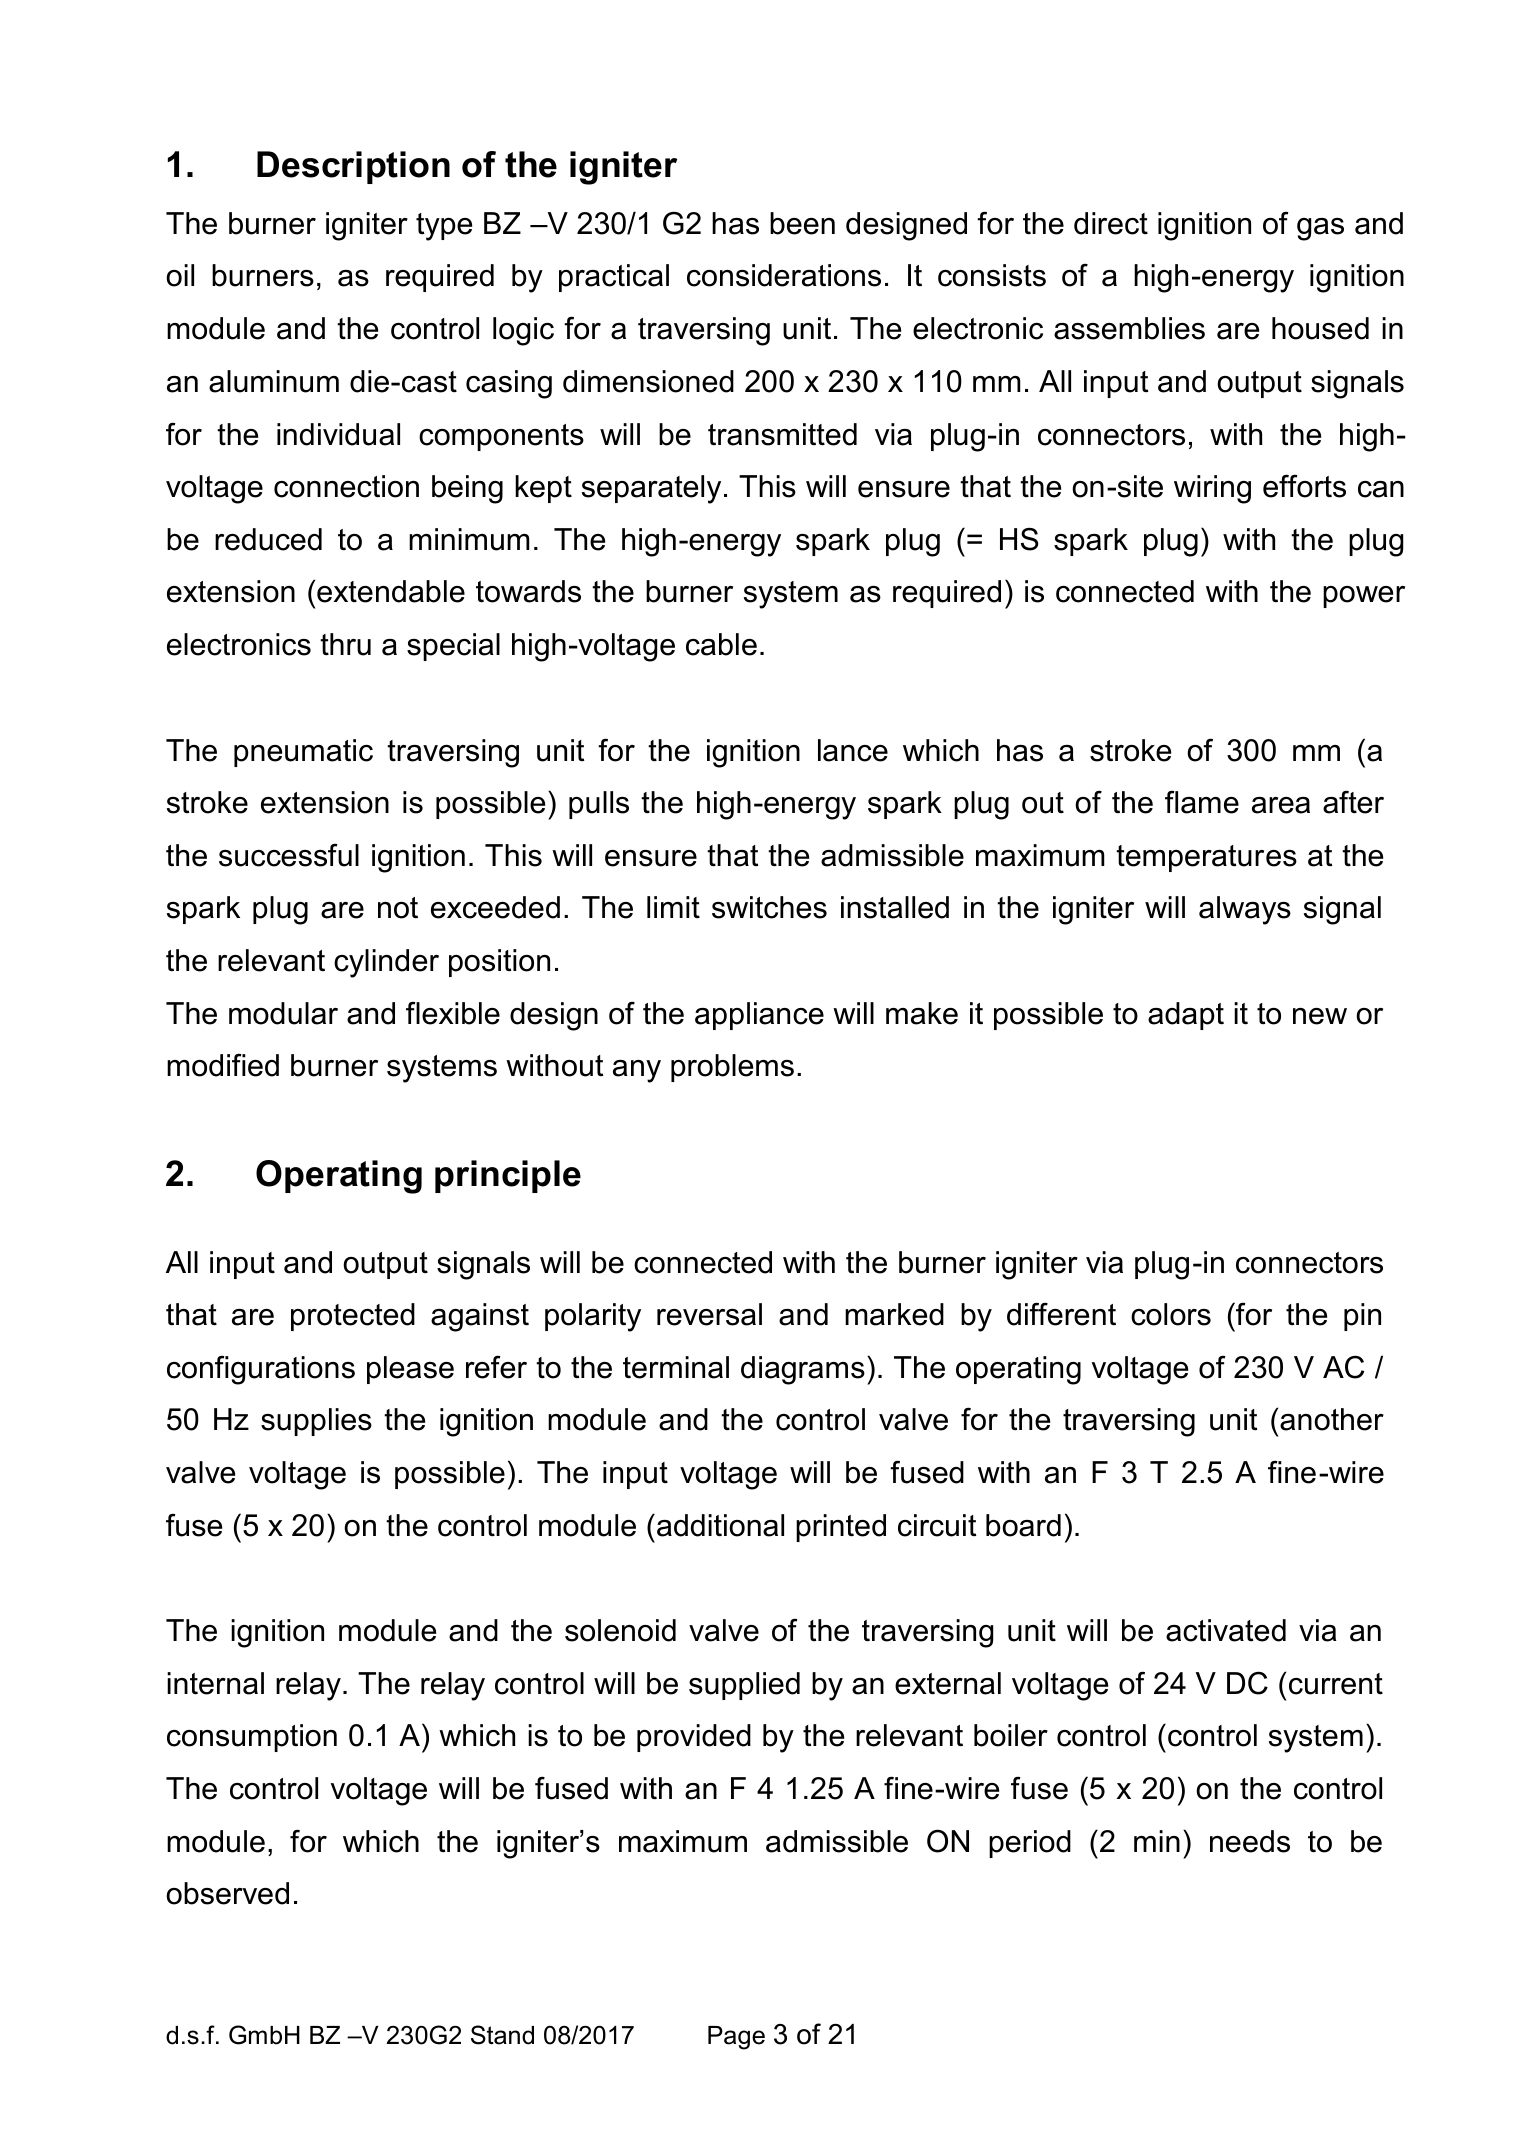  I want to click on Description, so click(353, 167).
